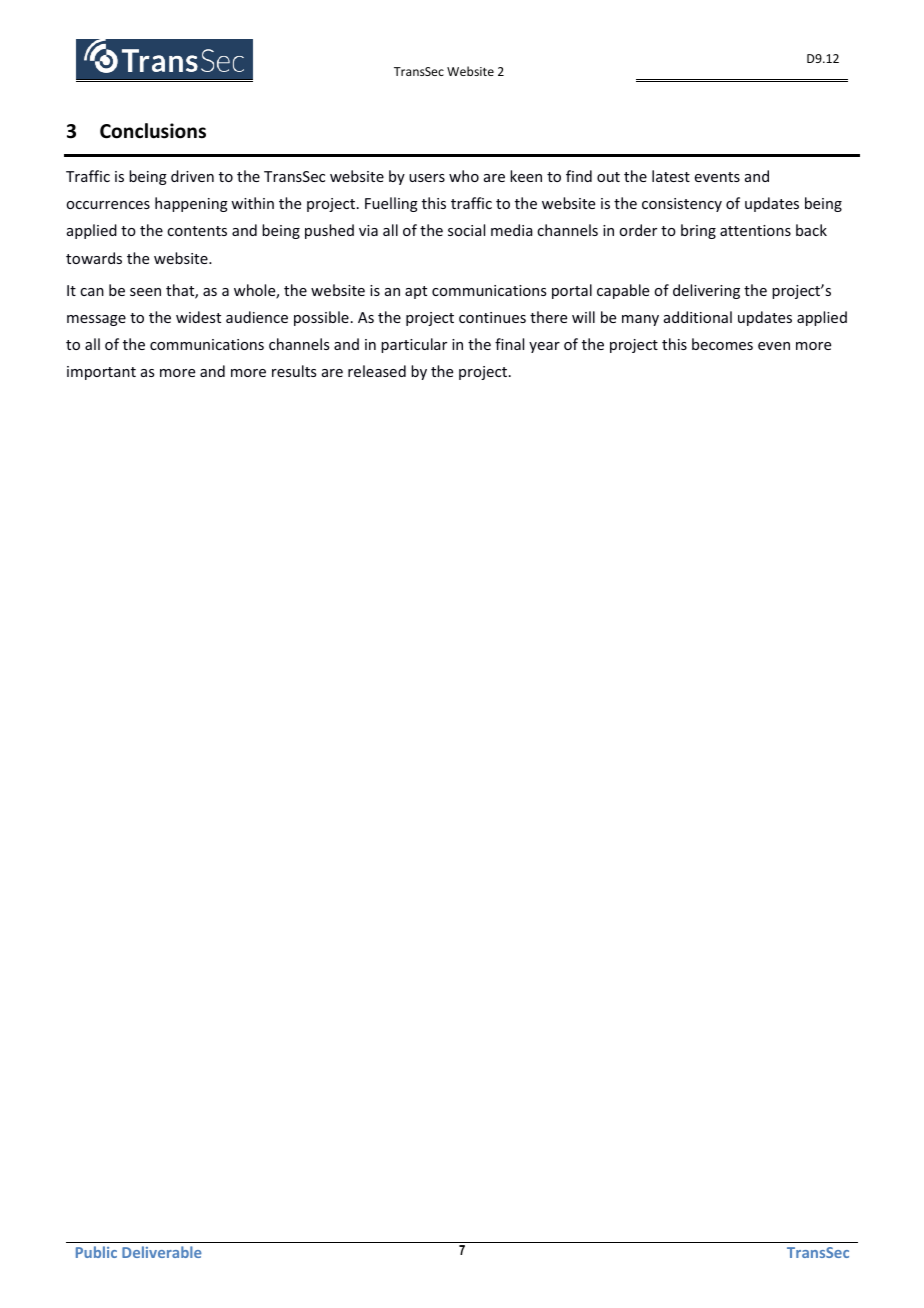 This screenshot has width=924, height=1308. What do you see at coordinates (427, 178) in the screenshot?
I see `users` at bounding box center [427, 178].
